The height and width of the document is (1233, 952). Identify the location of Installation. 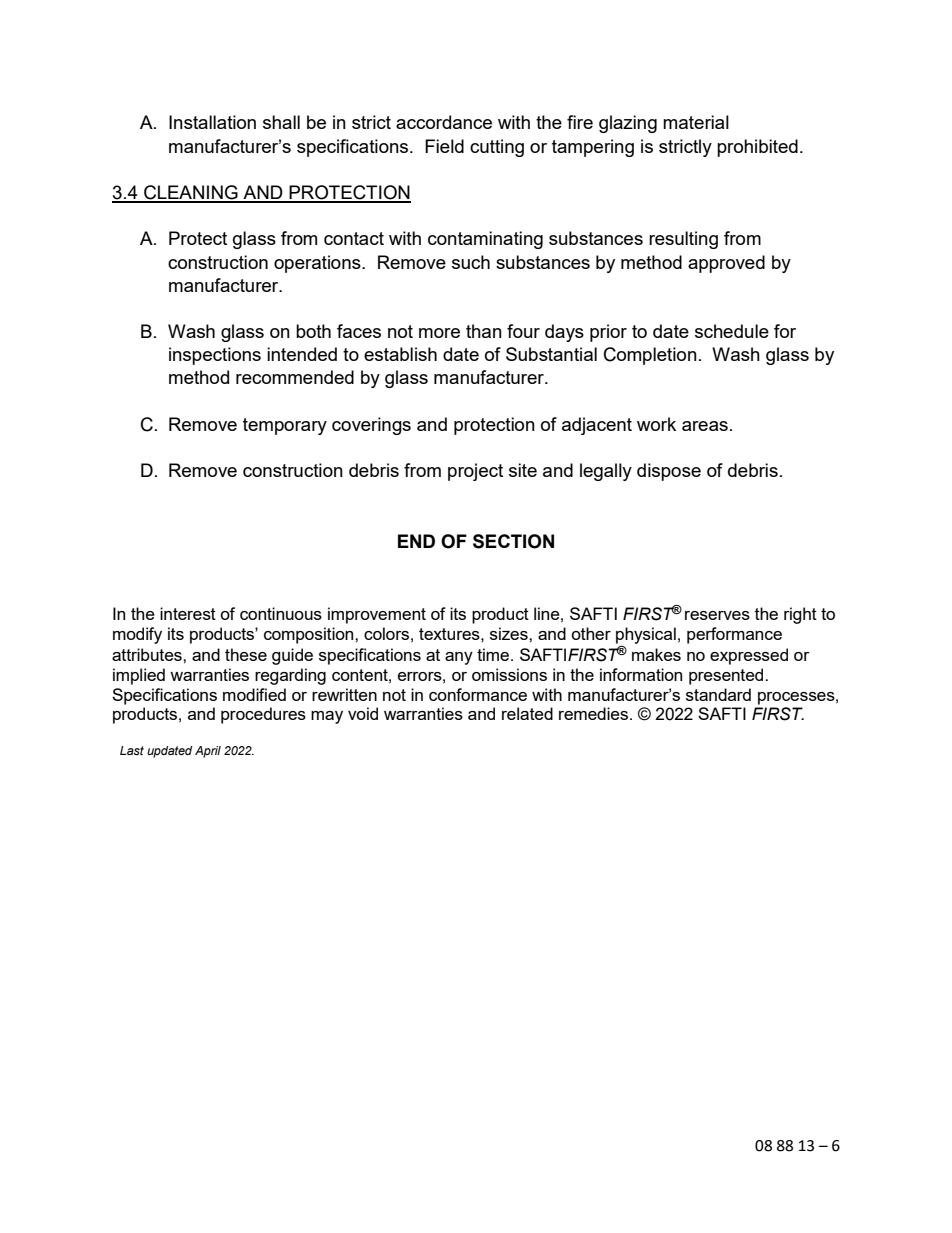
(212, 122).
